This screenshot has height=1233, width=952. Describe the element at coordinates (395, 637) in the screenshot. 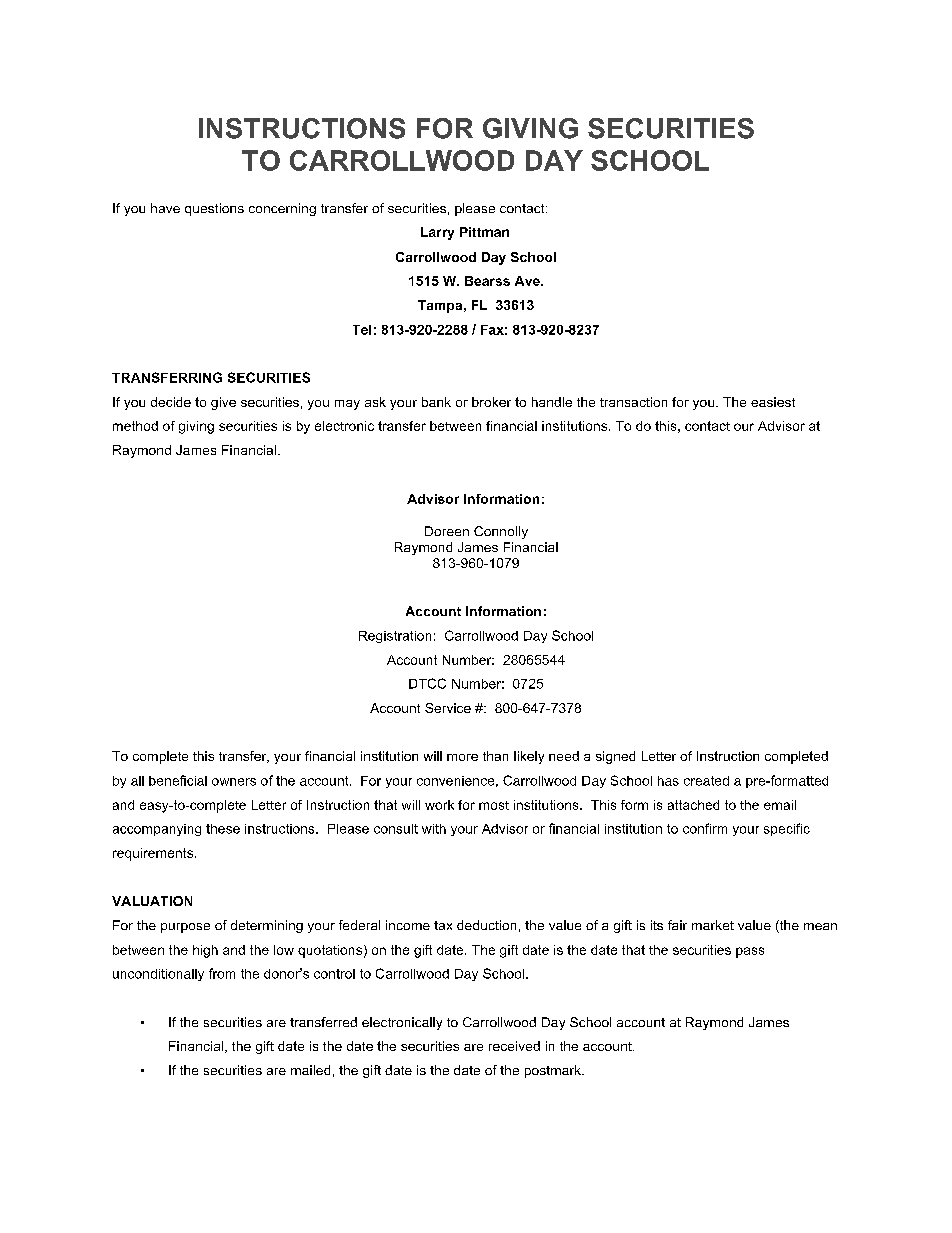

I see `Registration` at that location.
